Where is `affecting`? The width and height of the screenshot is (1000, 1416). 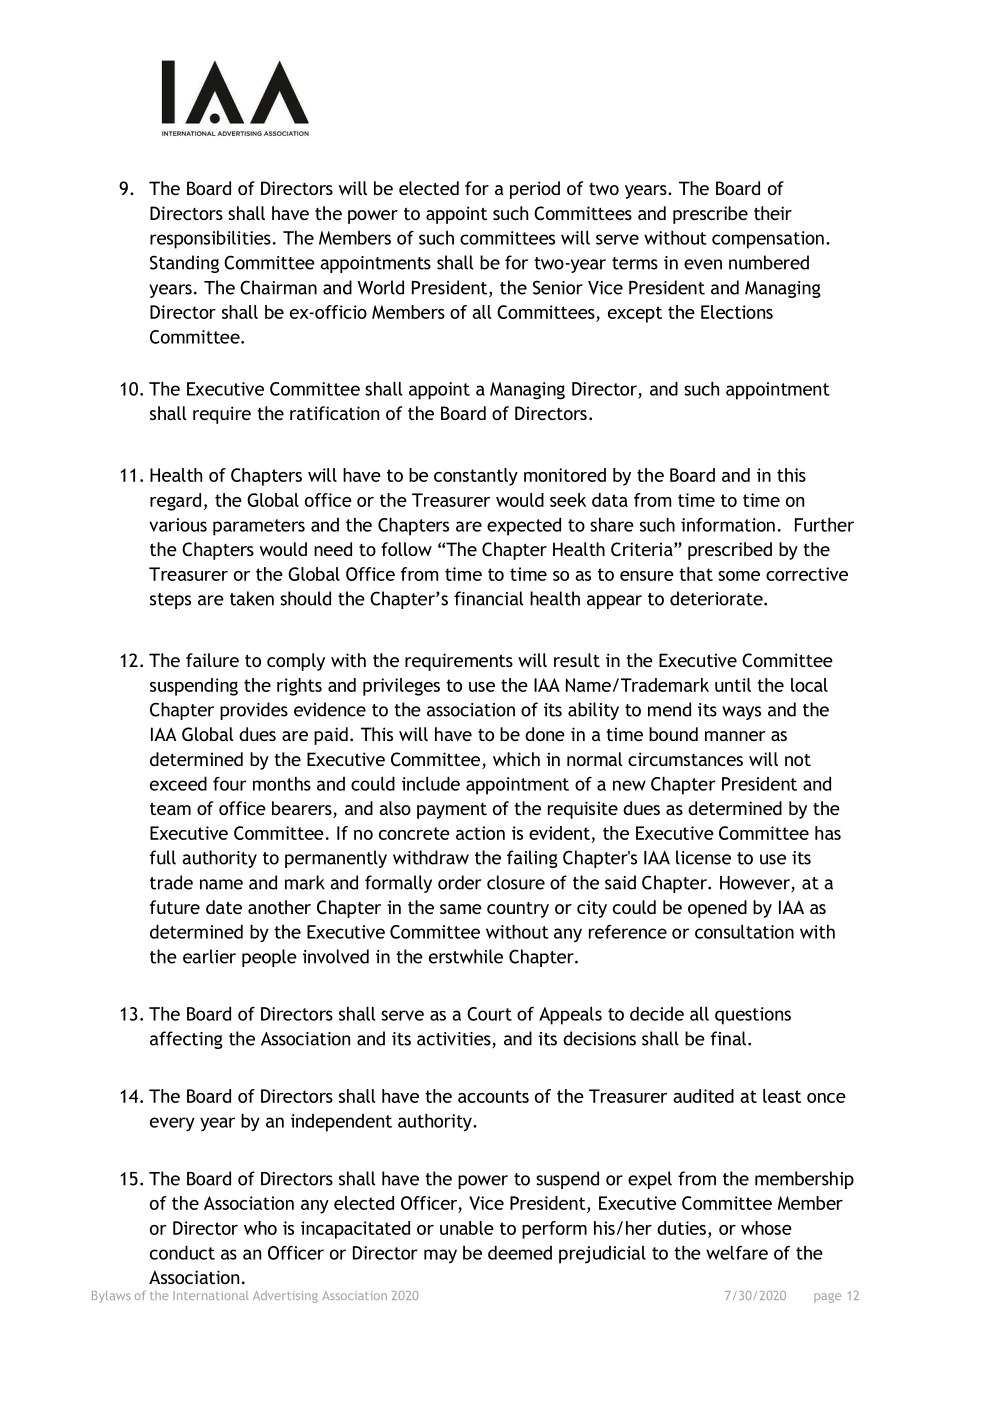 affecting is located at coordinates (186, 1040).
